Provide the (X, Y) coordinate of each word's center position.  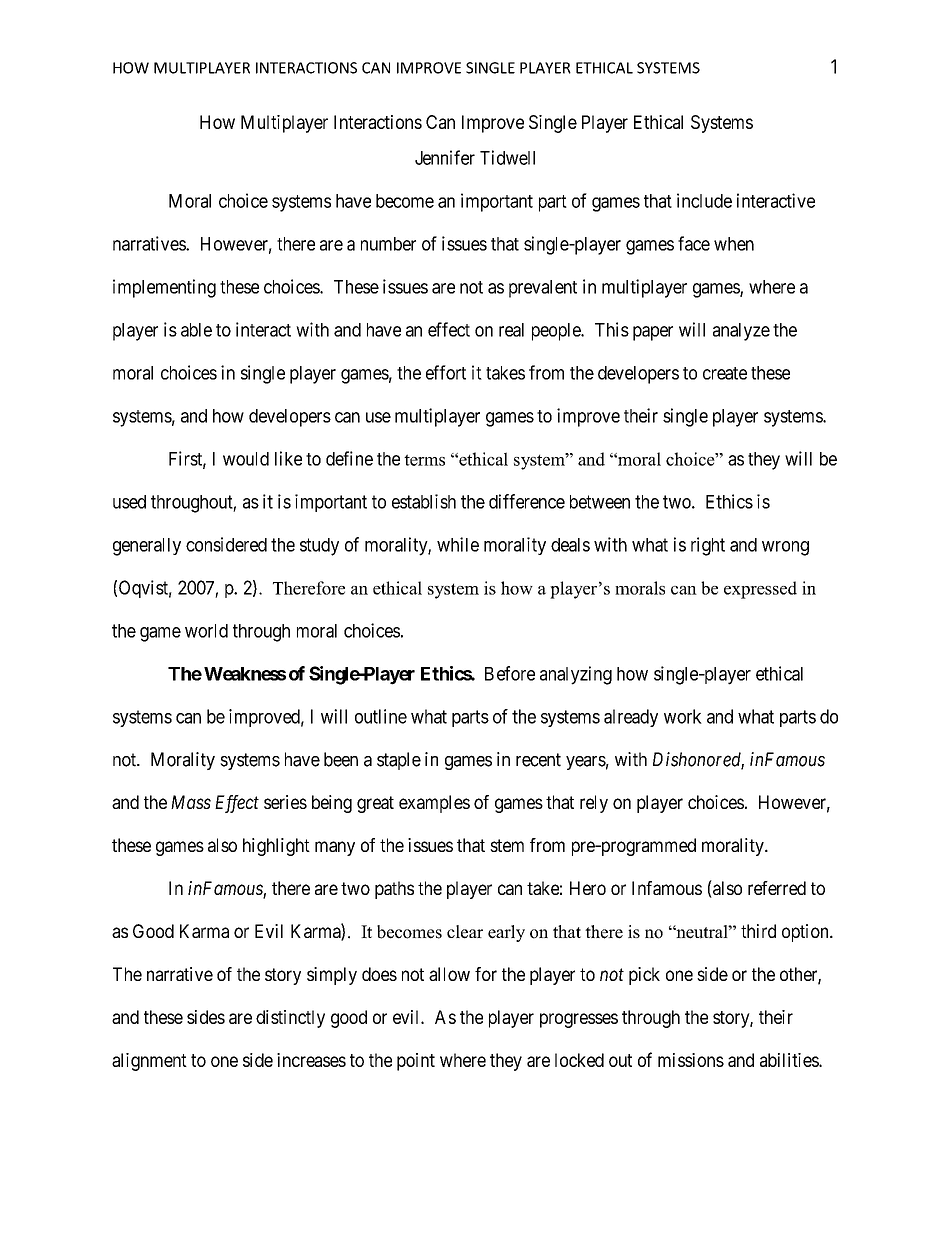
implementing (164, 288)
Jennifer (445, 157)
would (246, 459)
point (416, 1062)
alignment (149, 1062)
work (683, 716)
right (708, 546)
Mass (191, 802)
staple (399, 761)
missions (691, 1060)
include (704, 200)
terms (424, 460)
